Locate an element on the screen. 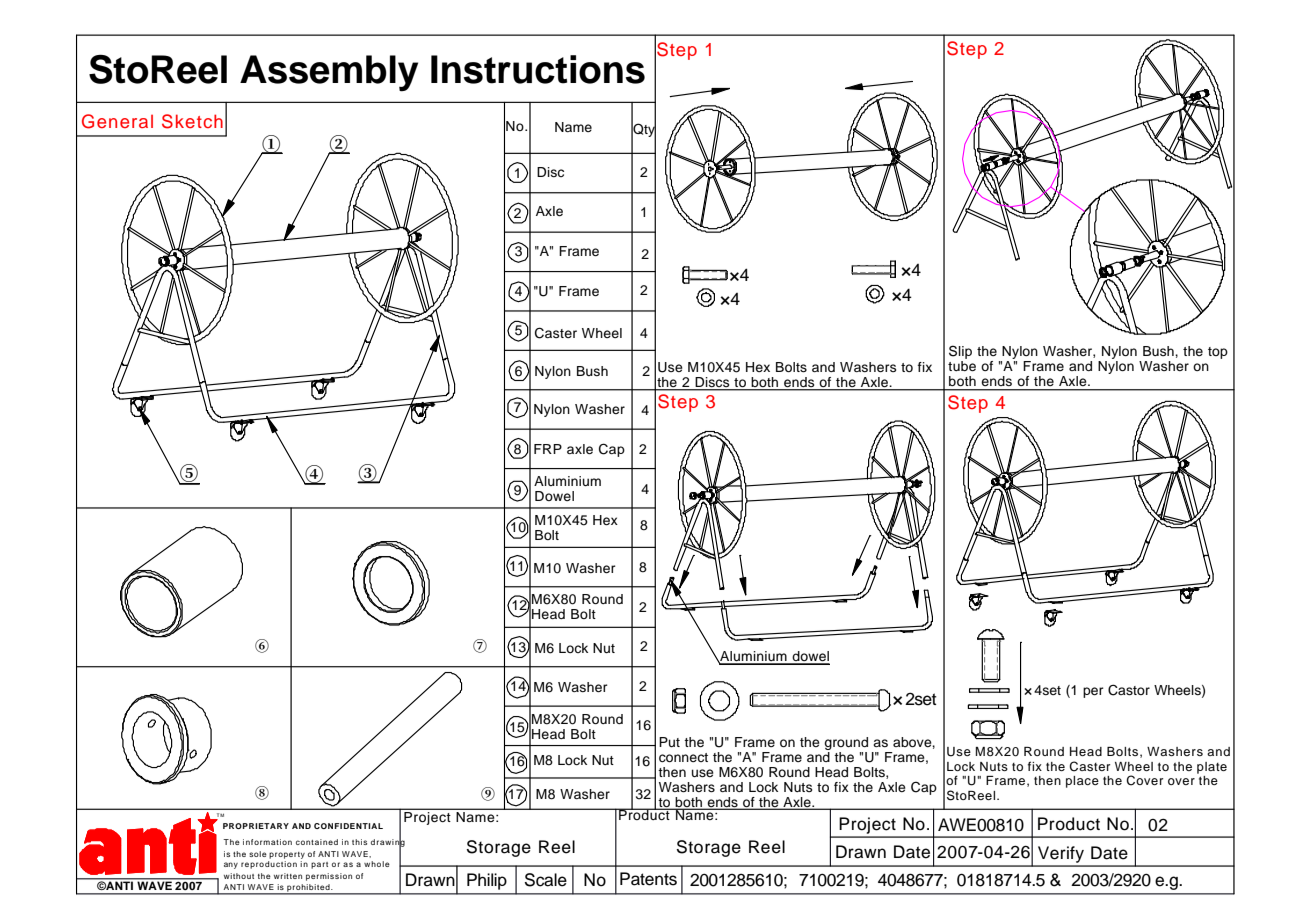 Image resolution: width=1302 pixels, height=924 pixels. Slip is located at coordinates (960, 352).
